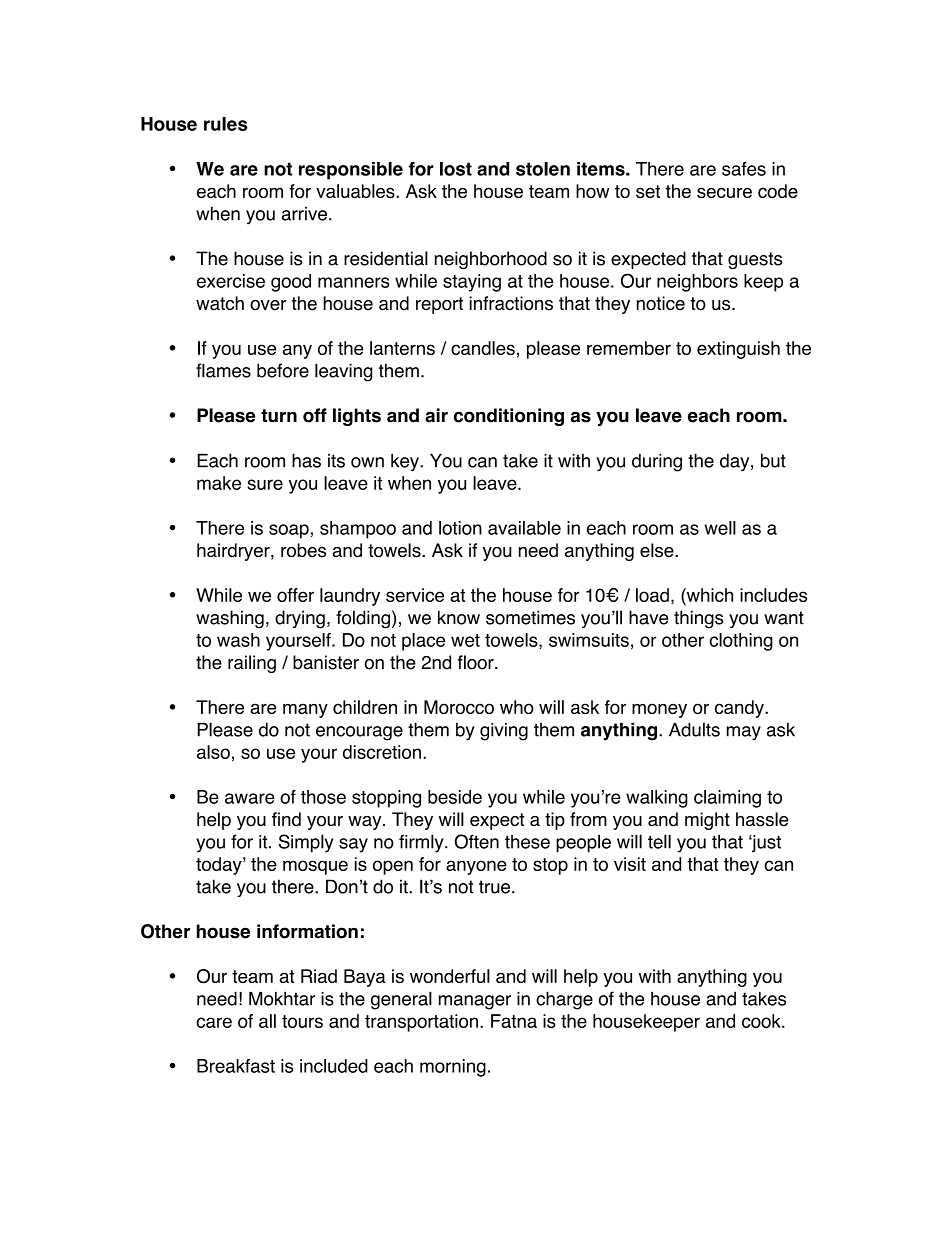  Describe the element at coordinates (456, 169) in the screenshot. I see `lost` at that location.
